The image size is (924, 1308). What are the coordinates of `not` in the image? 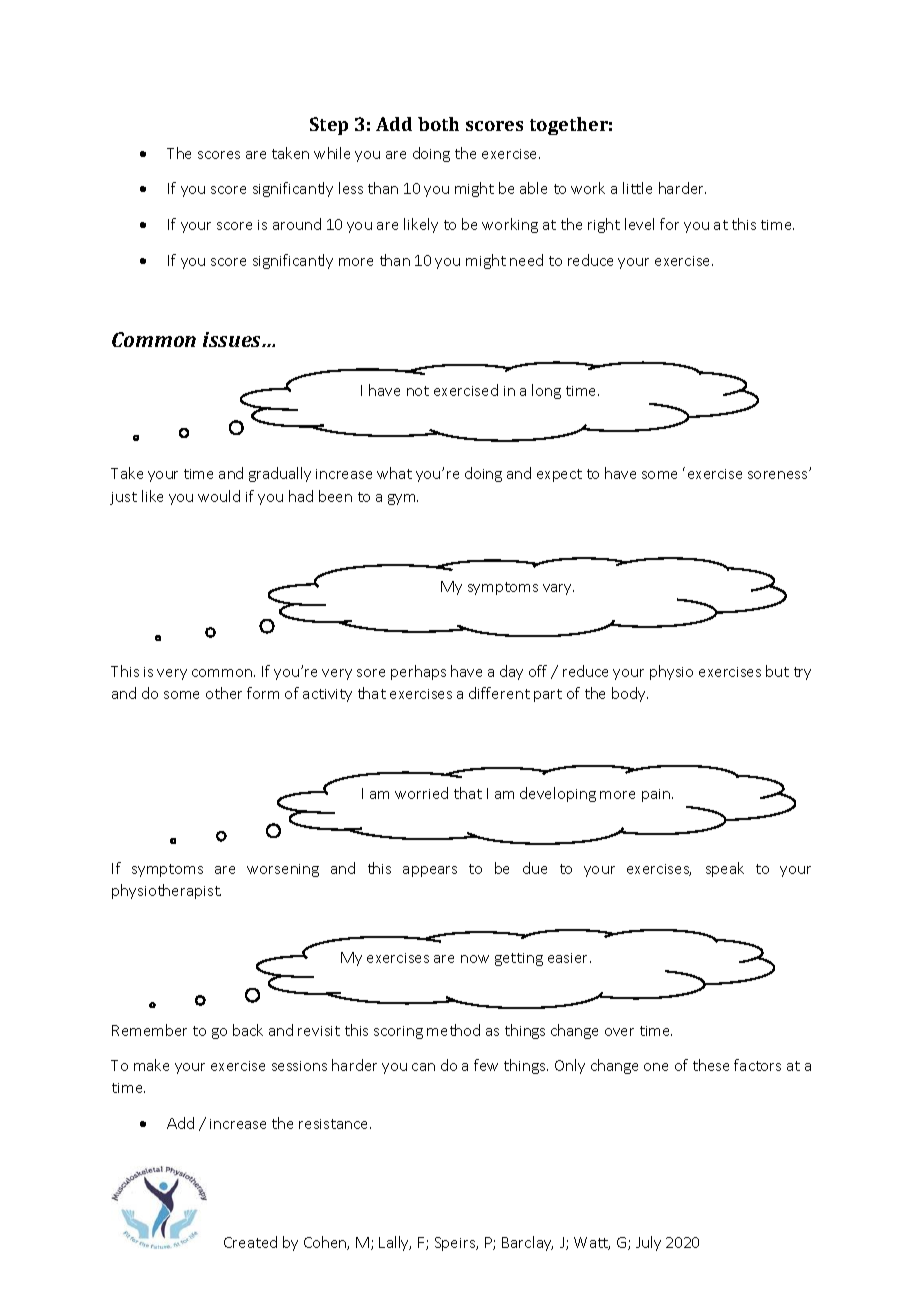 It's located at (418, 391).
